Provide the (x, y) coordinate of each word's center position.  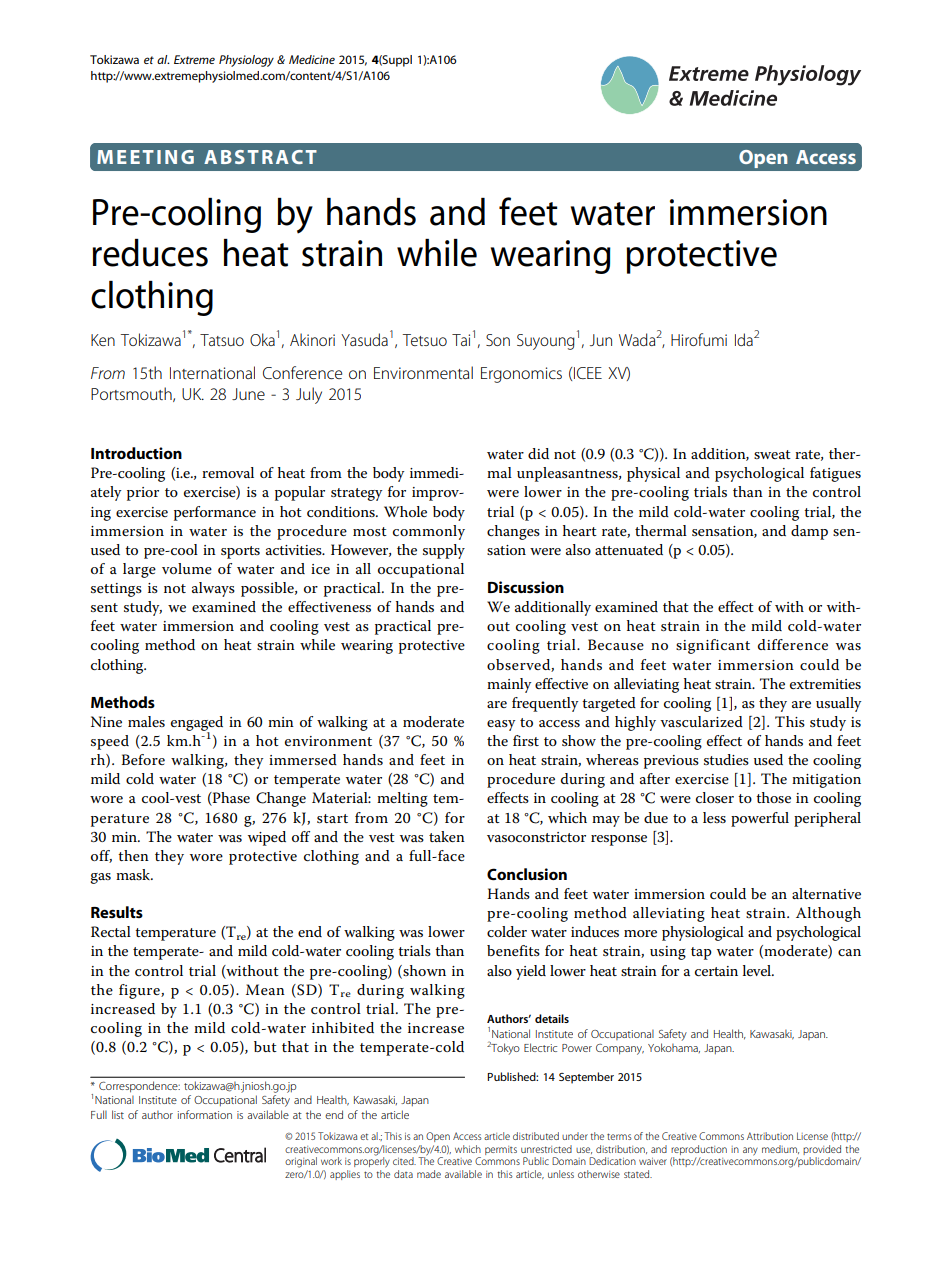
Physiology (246, 61)
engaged (197, 724)
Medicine (312, 59)
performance (215, 513)
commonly (429, 532)
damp (809, 532)
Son (498, 340)
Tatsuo (222, 340)
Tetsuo (424, 340)
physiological (703, 933)
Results (117, 912)
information (204, 1114)
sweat (772, 454)
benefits (513, 950)
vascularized (701, 721)
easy (501, 725)
